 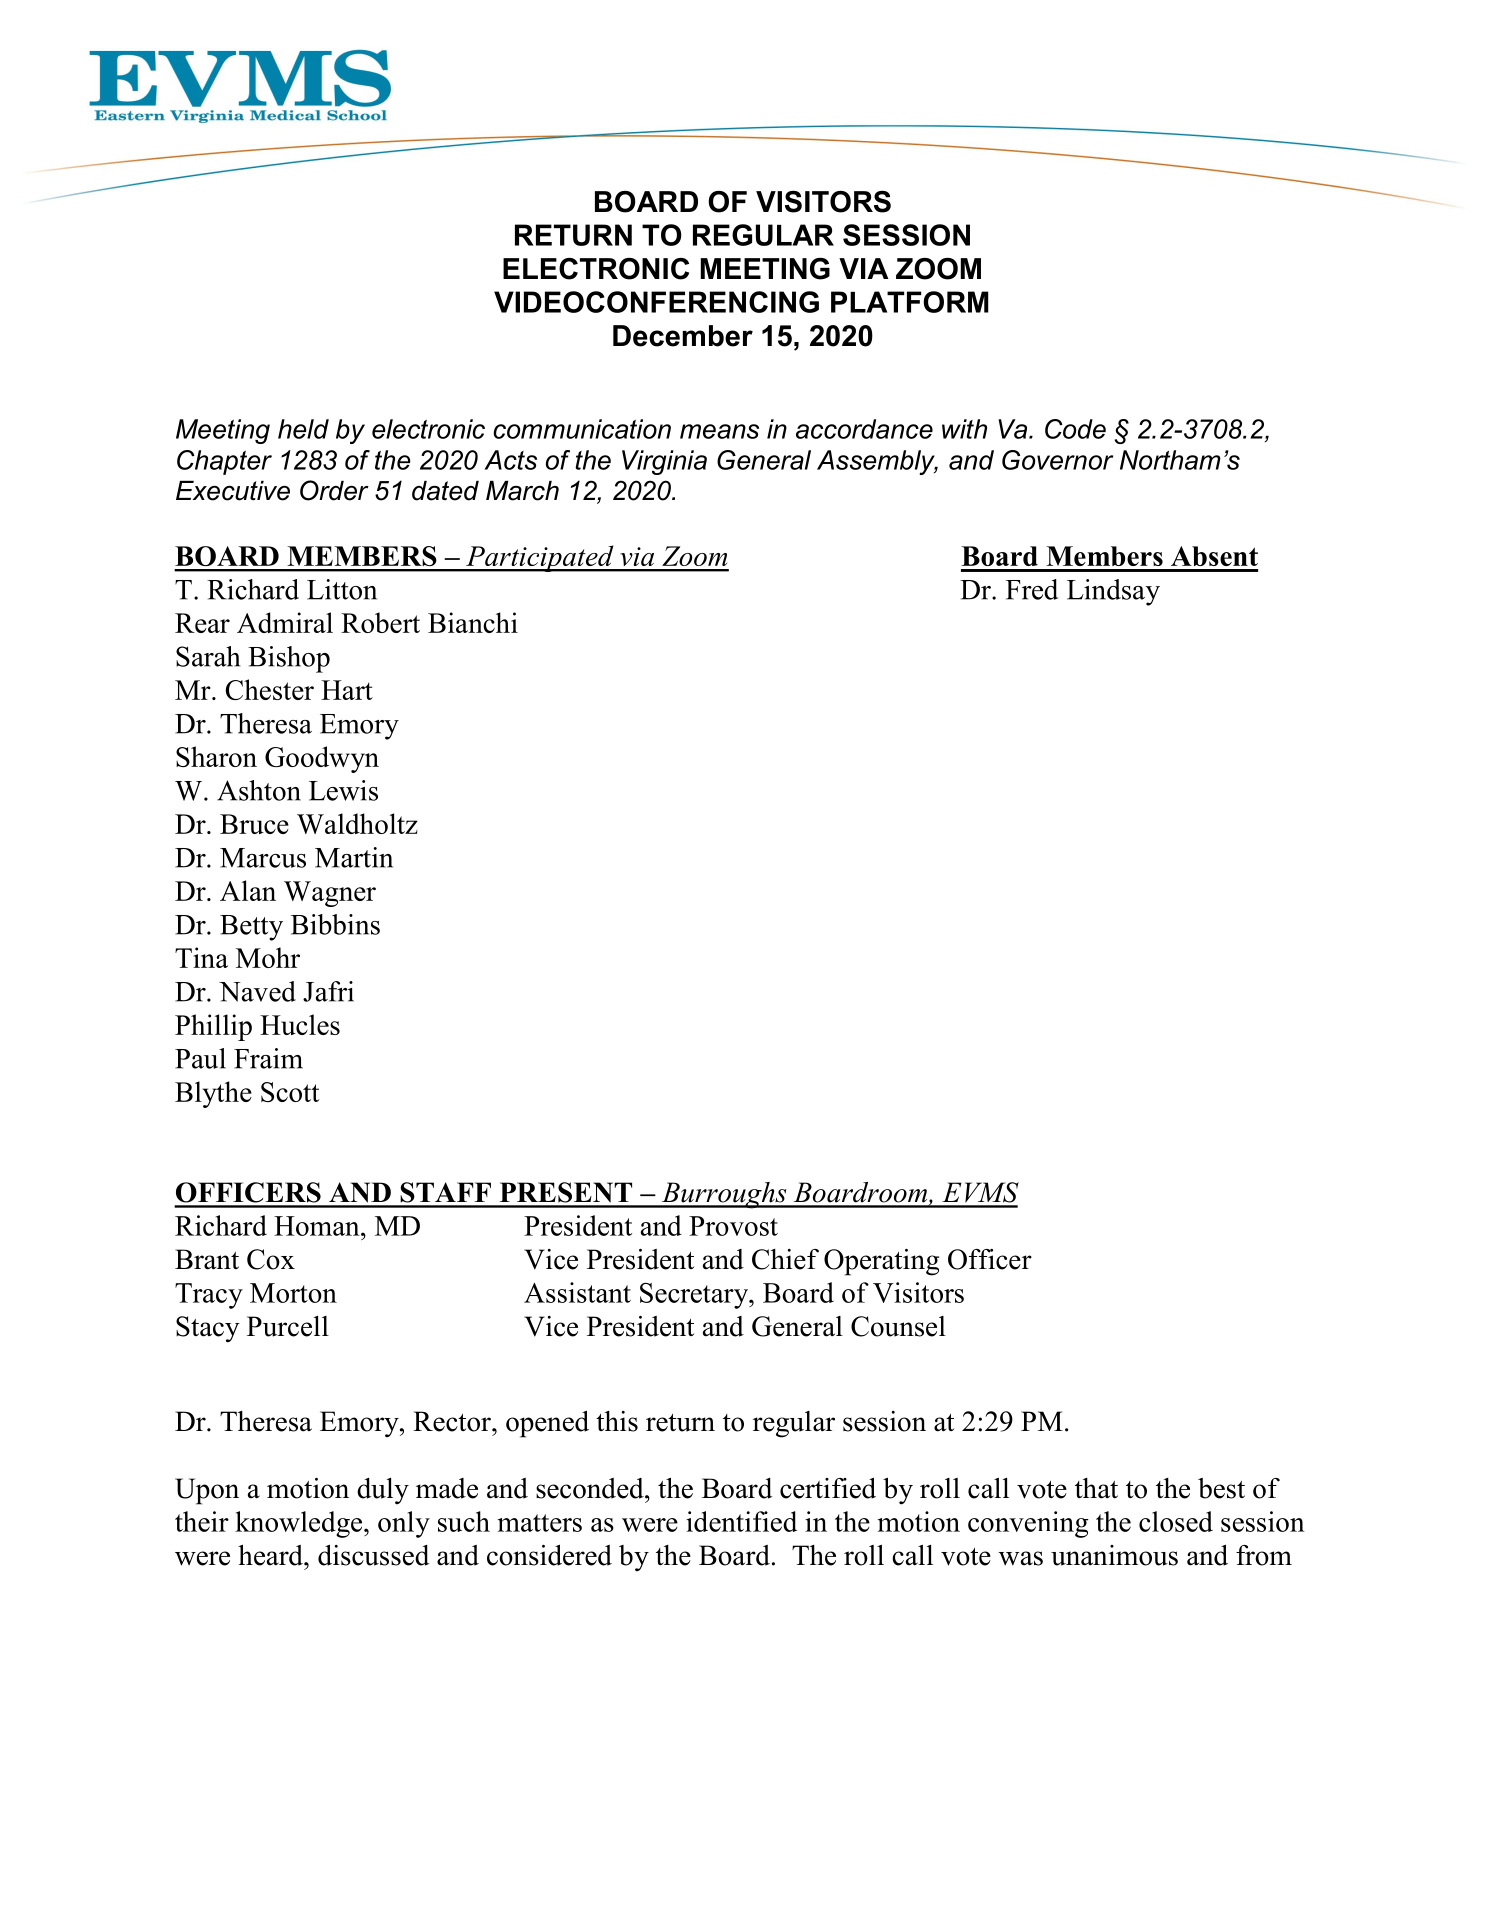 I want to click on identified, so click(x=741, y=1521).
